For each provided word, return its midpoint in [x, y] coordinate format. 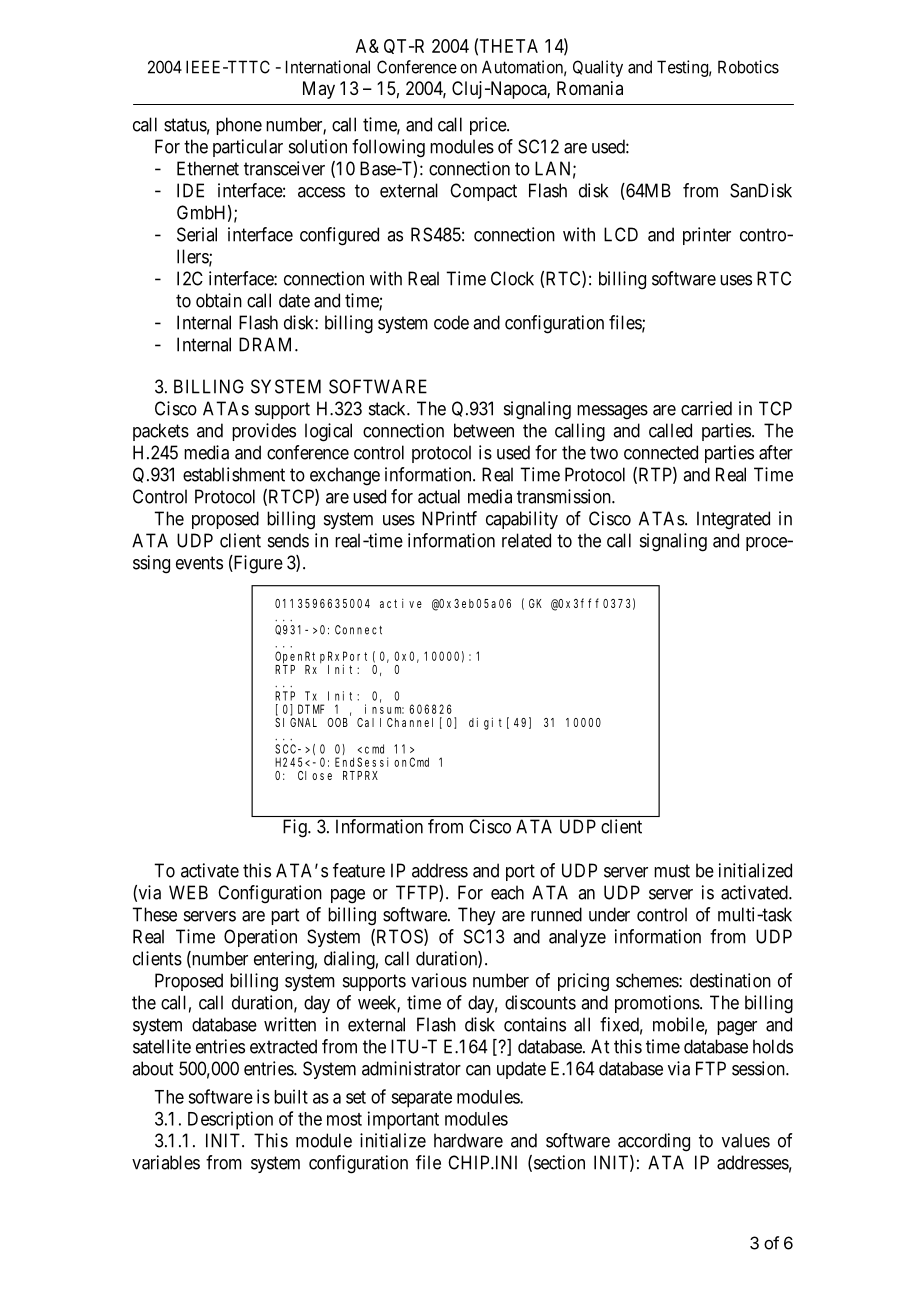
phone [239, 126]
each [507, 892]
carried [706, 408]
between [484, 430]
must [672, 871]
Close [315, 775]
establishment [234, 474]
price [489, 126]
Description [230, 1120]
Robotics [748, 67]
